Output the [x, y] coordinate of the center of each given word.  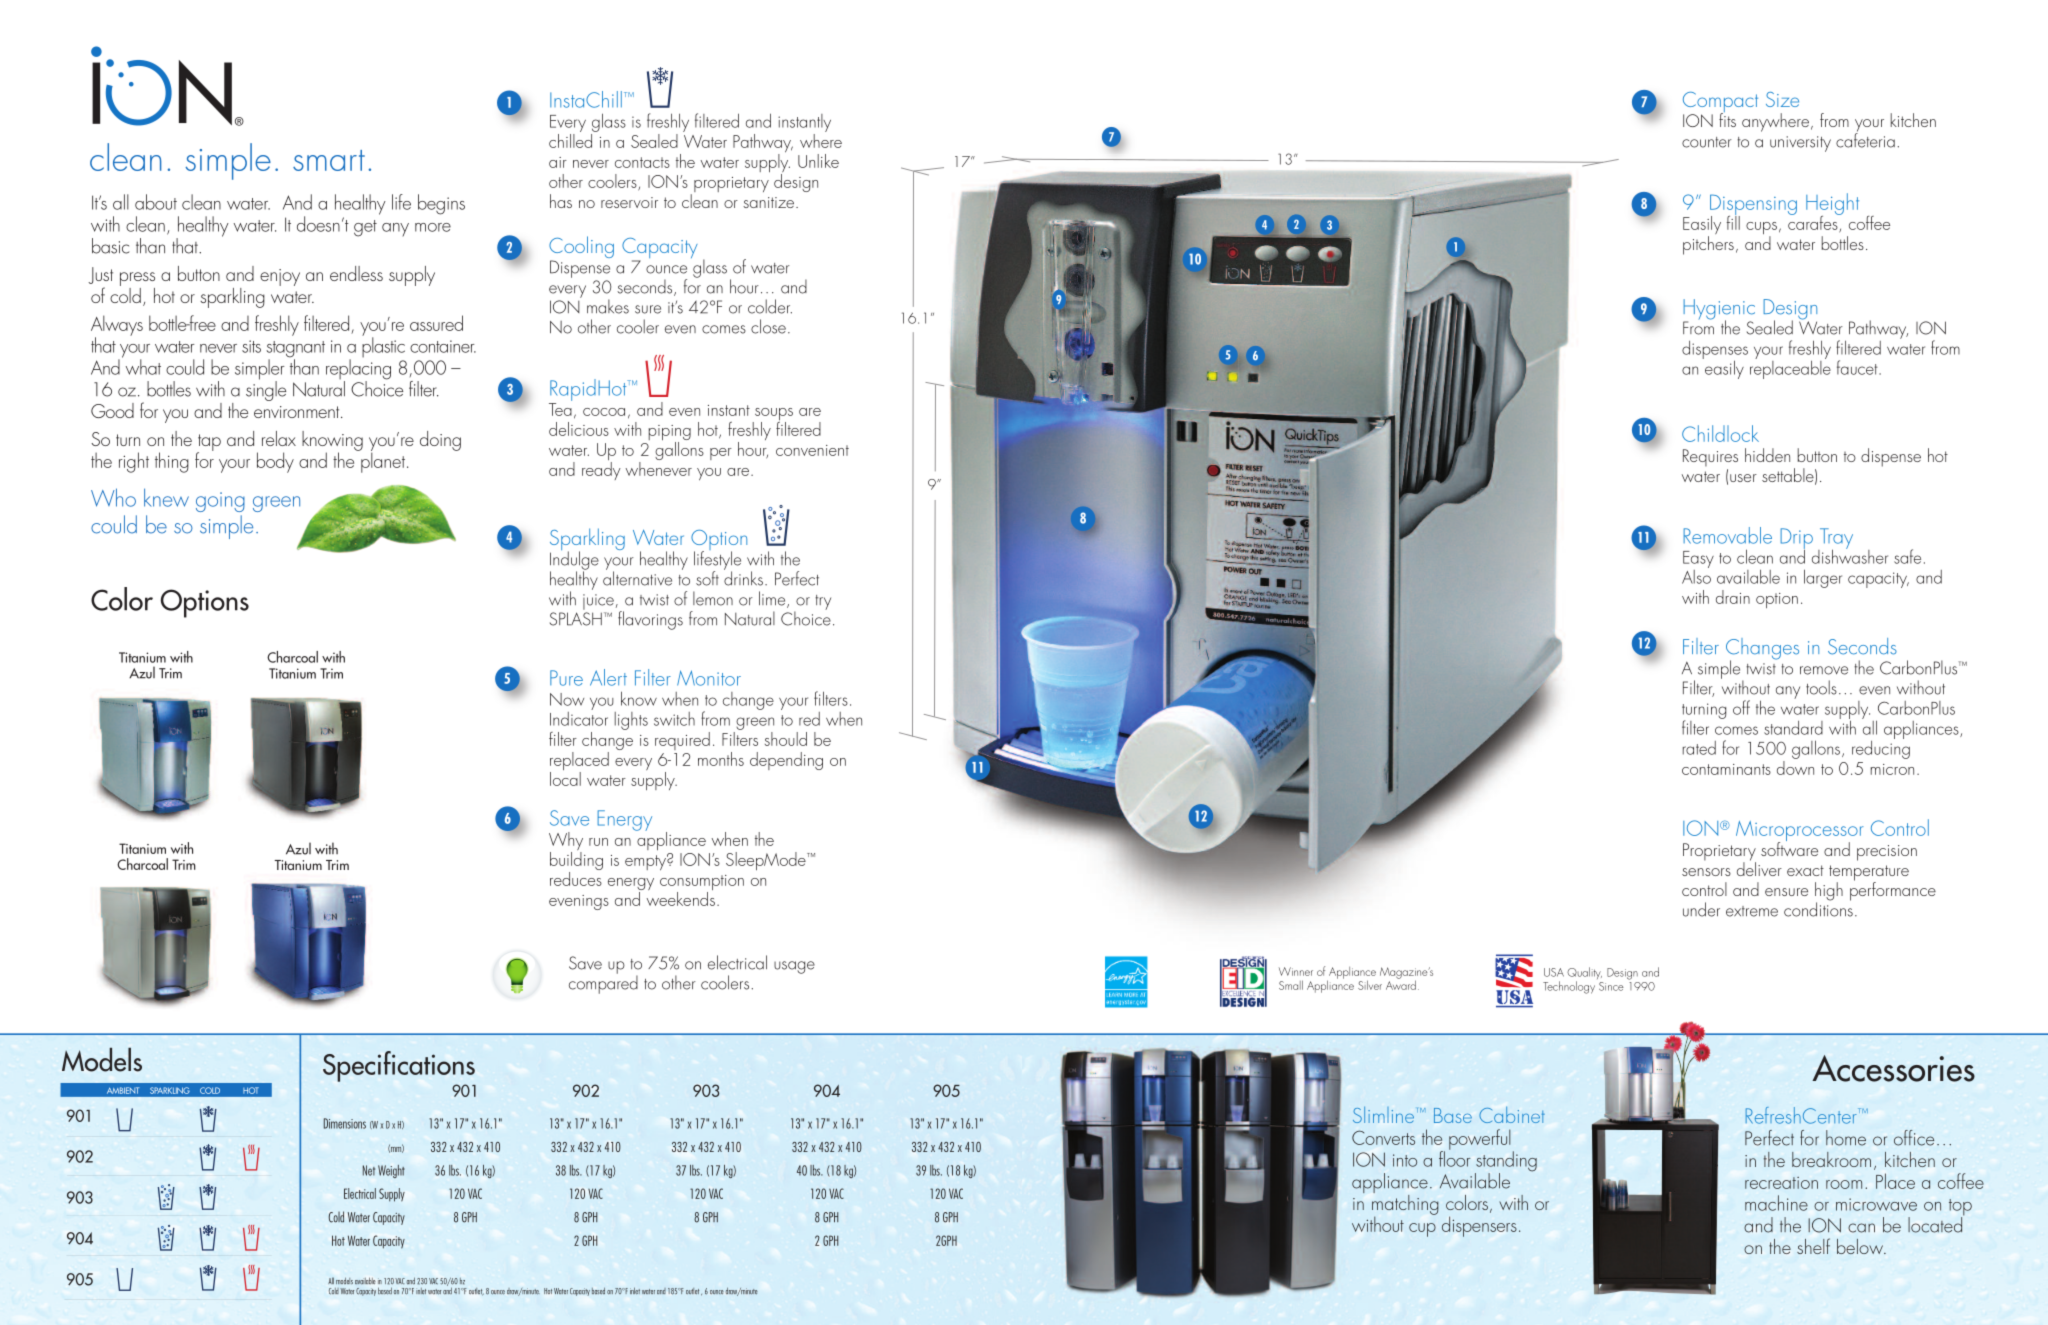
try [823, 602]
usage [794, 967]
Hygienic [1719, 310]
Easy [1698, 559]
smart [329, 160]
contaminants [1726, 769]
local [565, 779]
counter [1707, 142]
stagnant [295, 350]
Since [1611, 986]
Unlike [818, 161]
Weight [391, 1171]
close [768, 326]
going [220, 502]
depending [786, 761]
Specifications [399, 1066]
